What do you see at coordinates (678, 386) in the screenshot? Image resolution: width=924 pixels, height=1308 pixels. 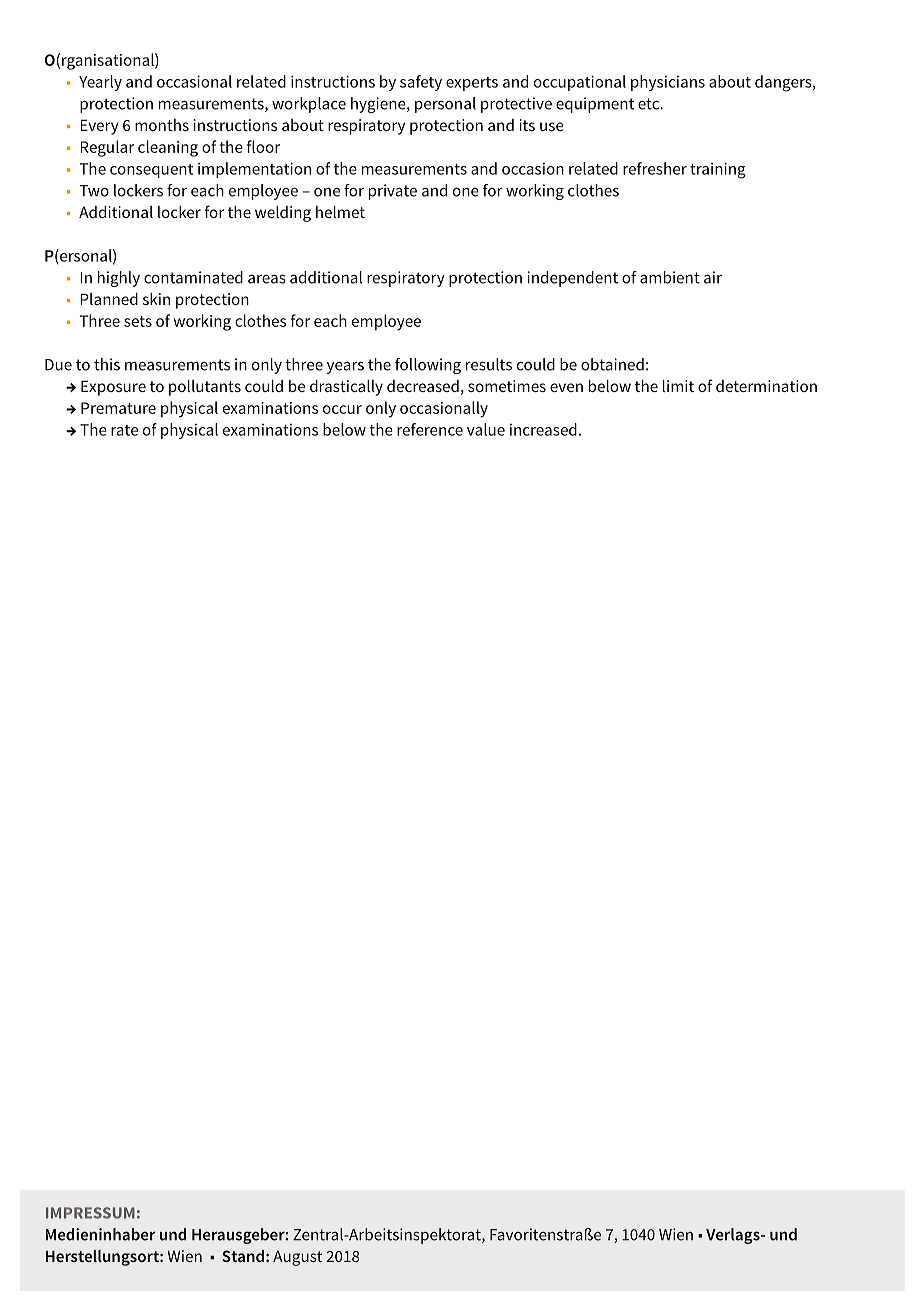 I see `limit` at bounding box center [678, 386].
